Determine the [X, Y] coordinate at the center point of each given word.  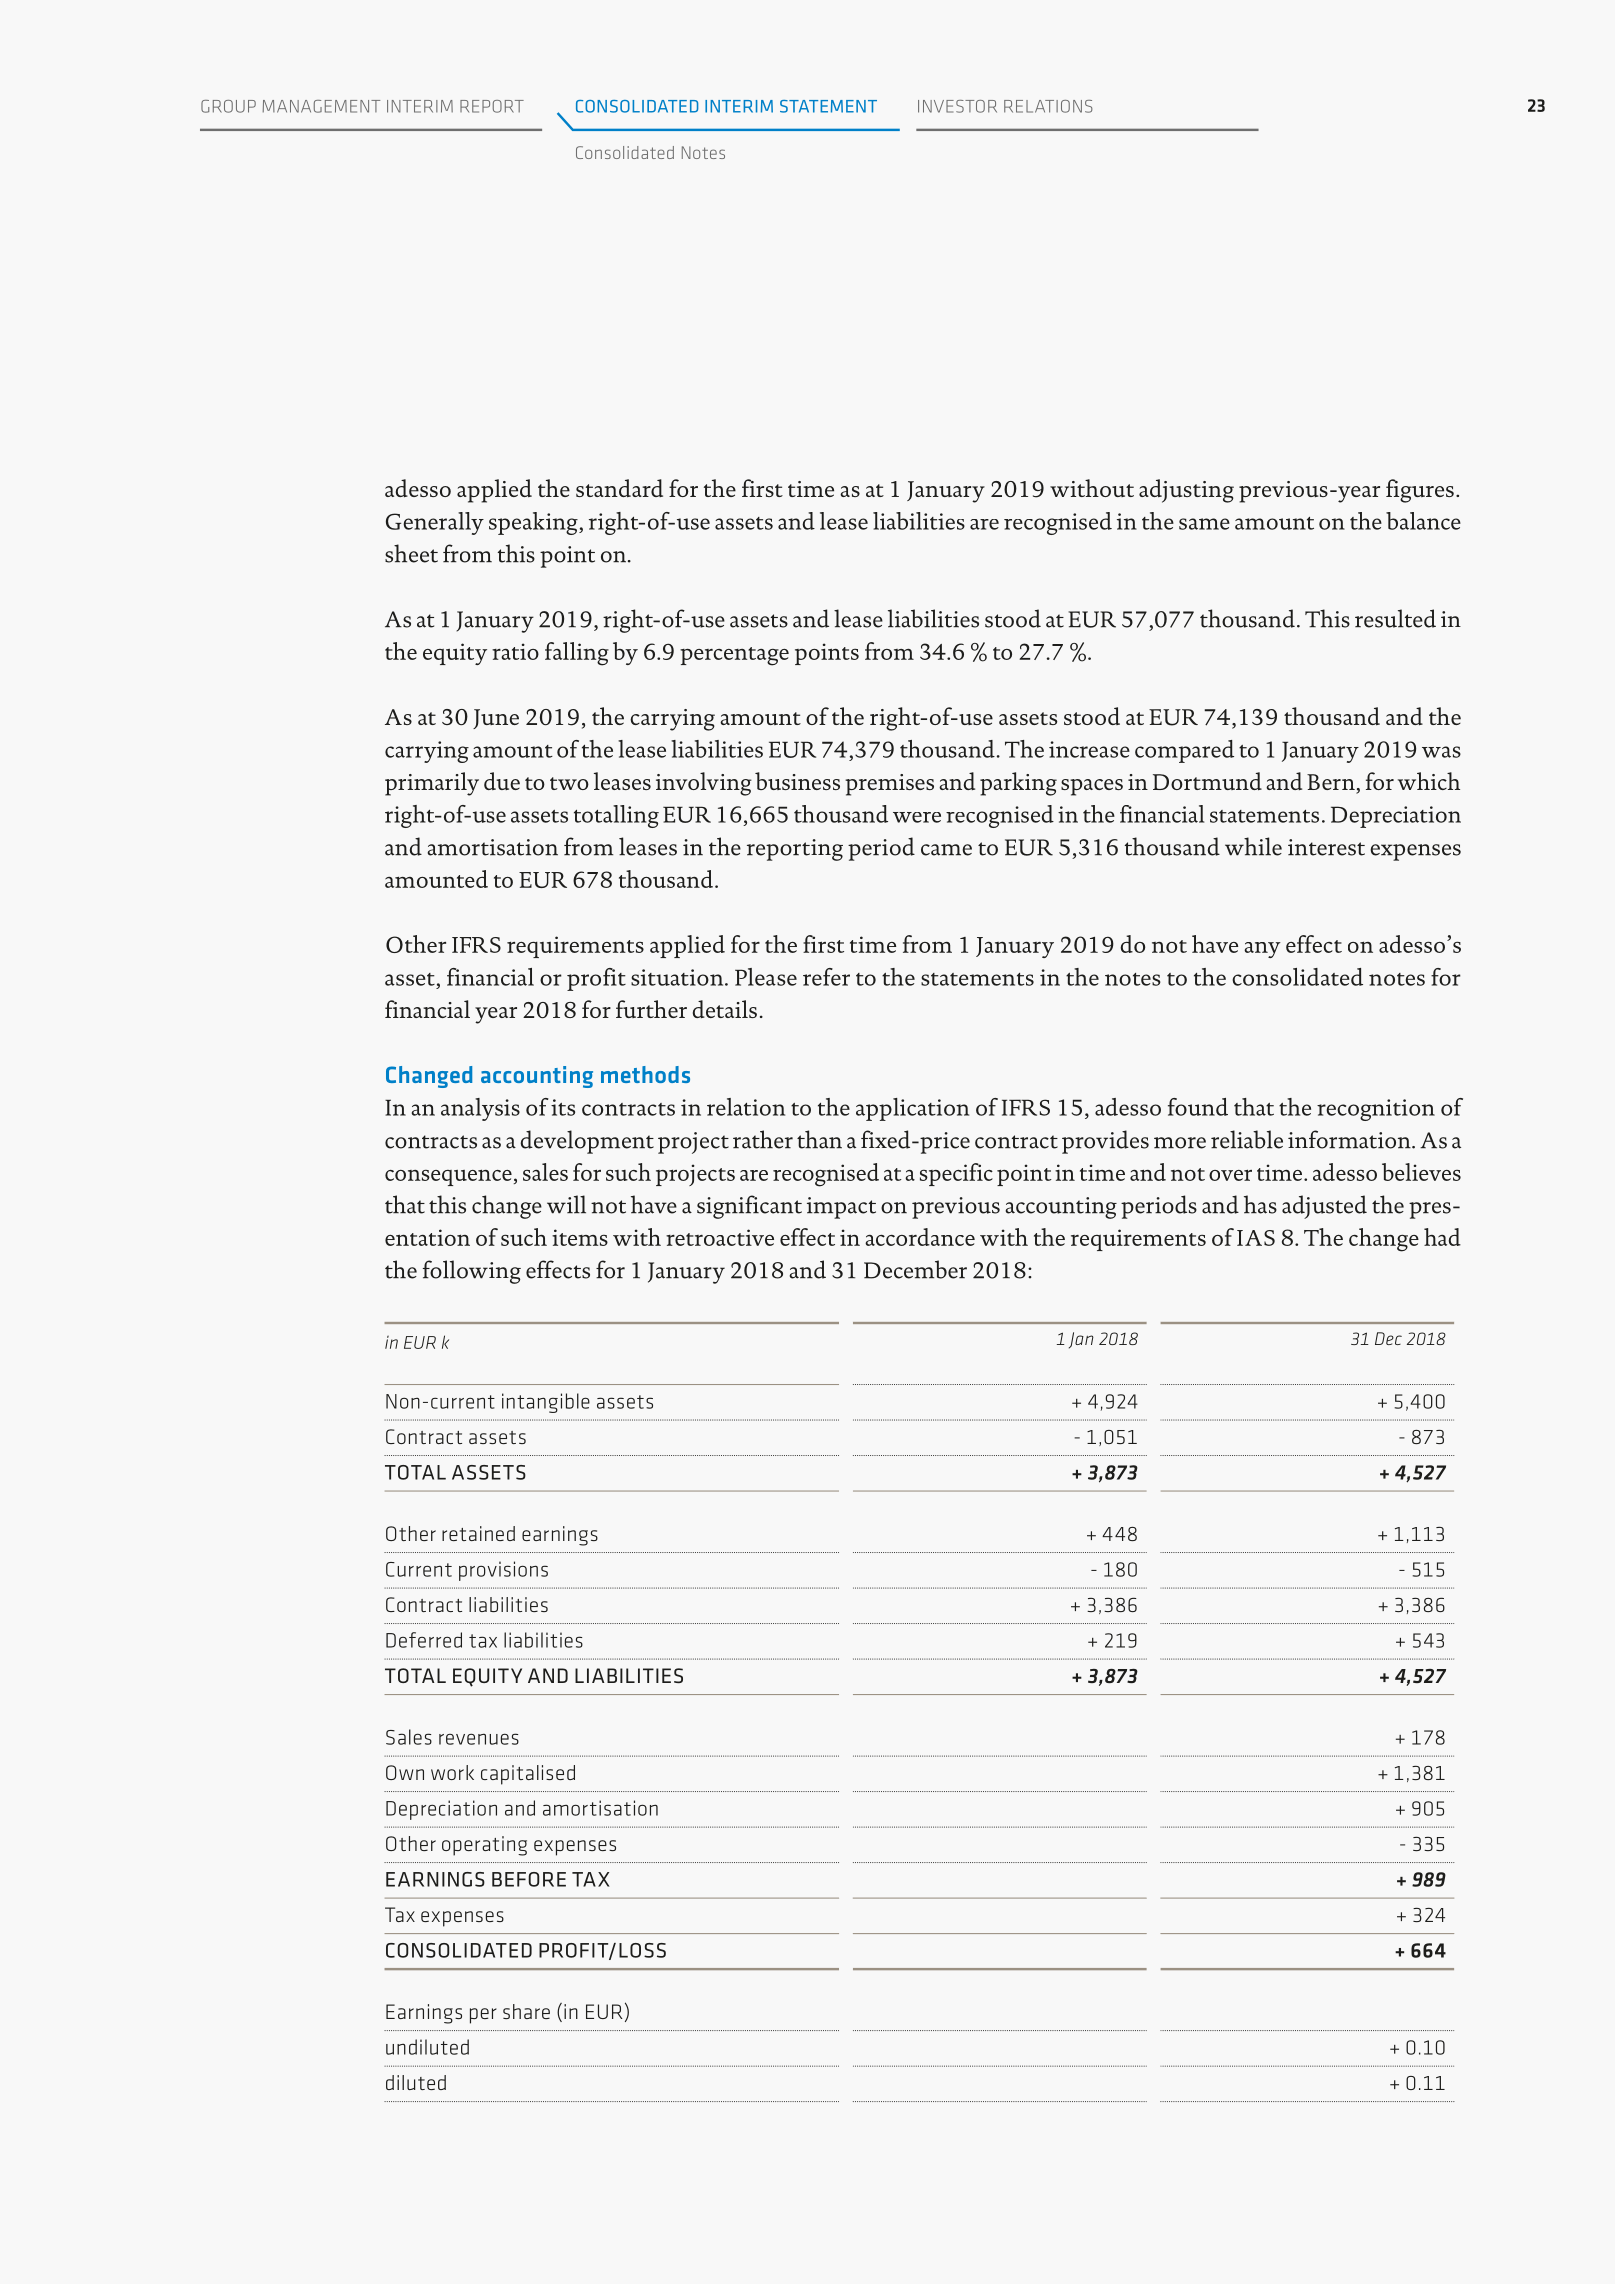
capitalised [528, 1775]
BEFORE [529, 1879]
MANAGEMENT [321, 106]
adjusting [1186, 491]
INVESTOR [957, 106]
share [526, 2011]
